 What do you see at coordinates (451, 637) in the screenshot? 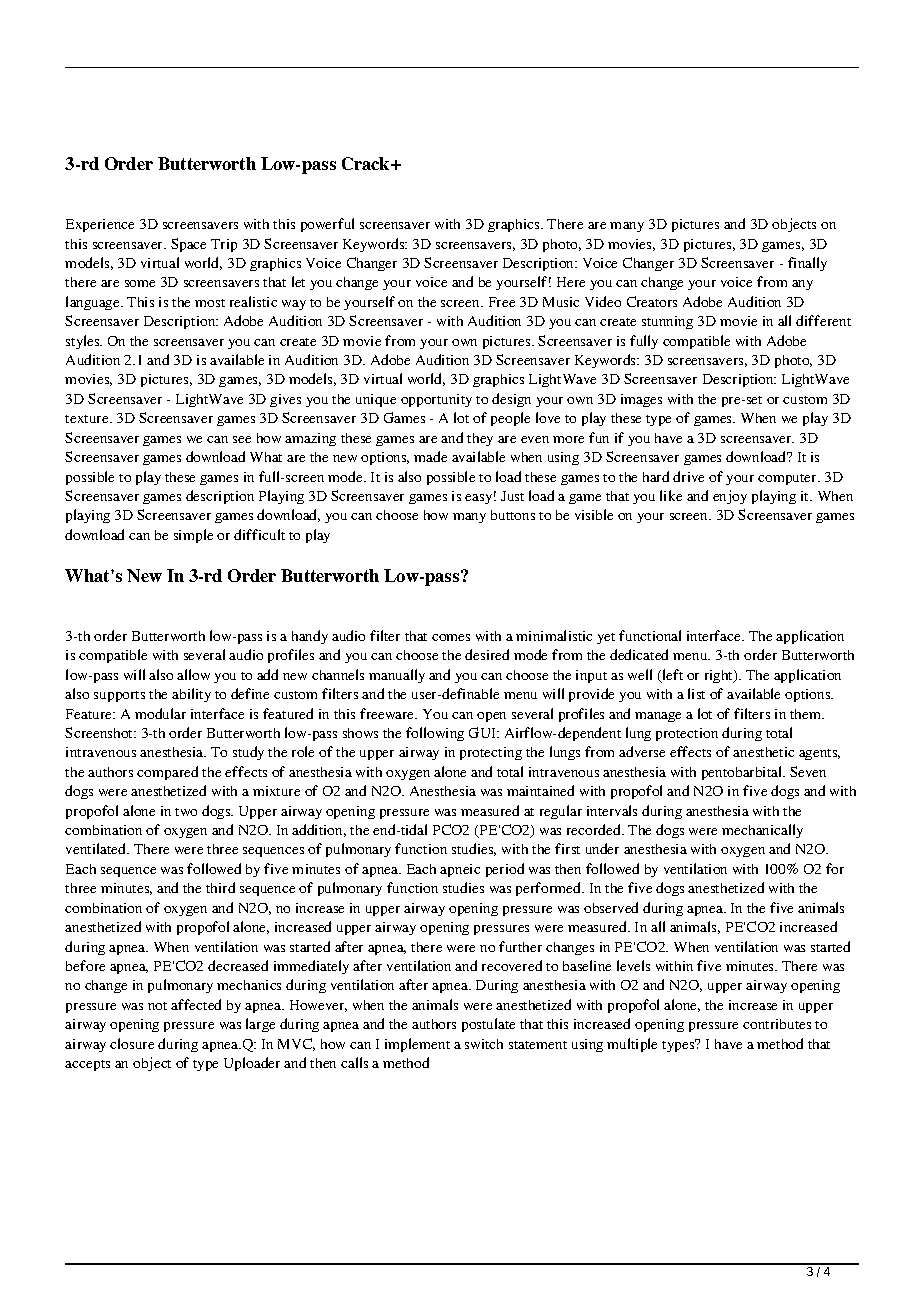
I see `comes` at bounding box center [451, 637].
